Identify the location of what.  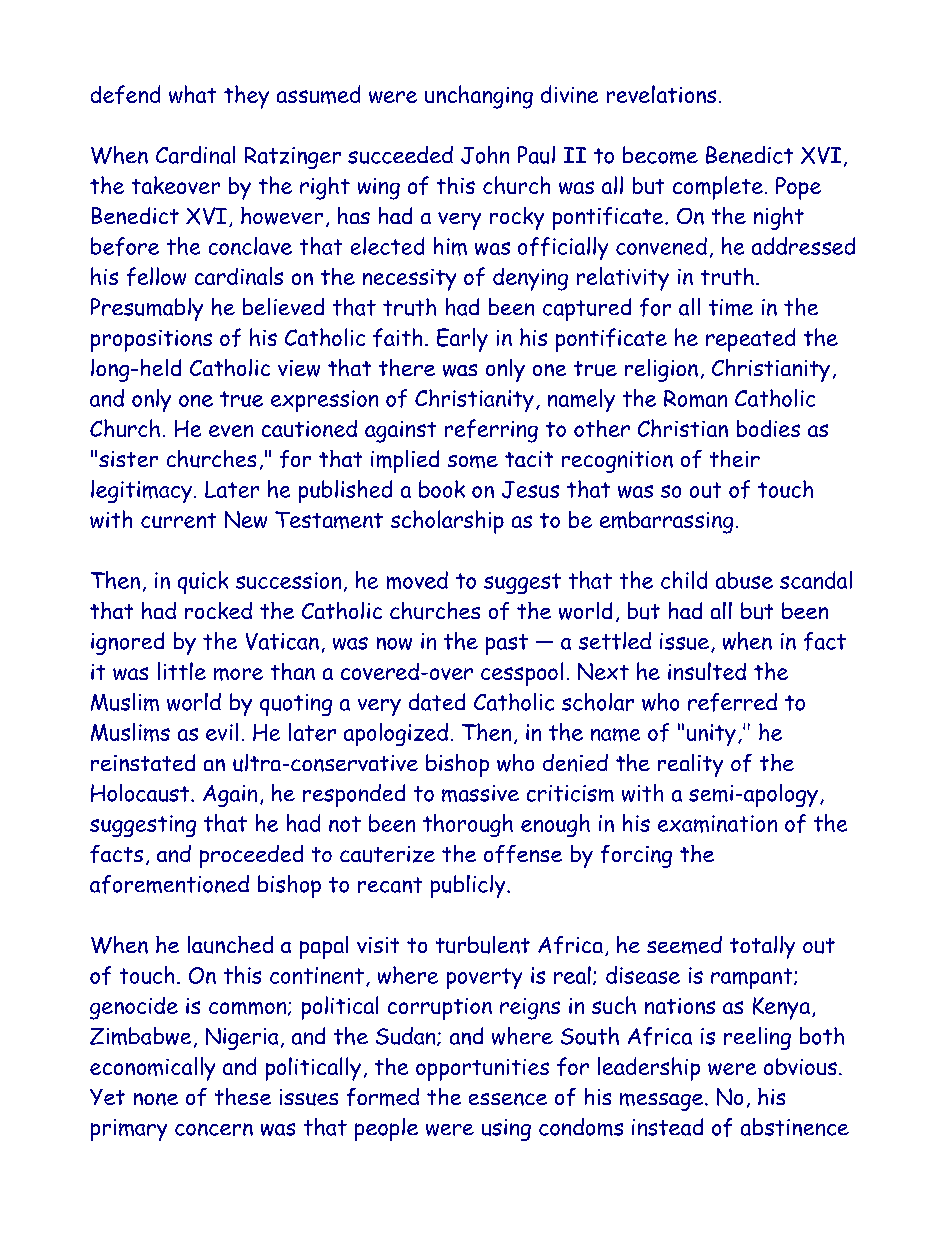
(192, 94).
